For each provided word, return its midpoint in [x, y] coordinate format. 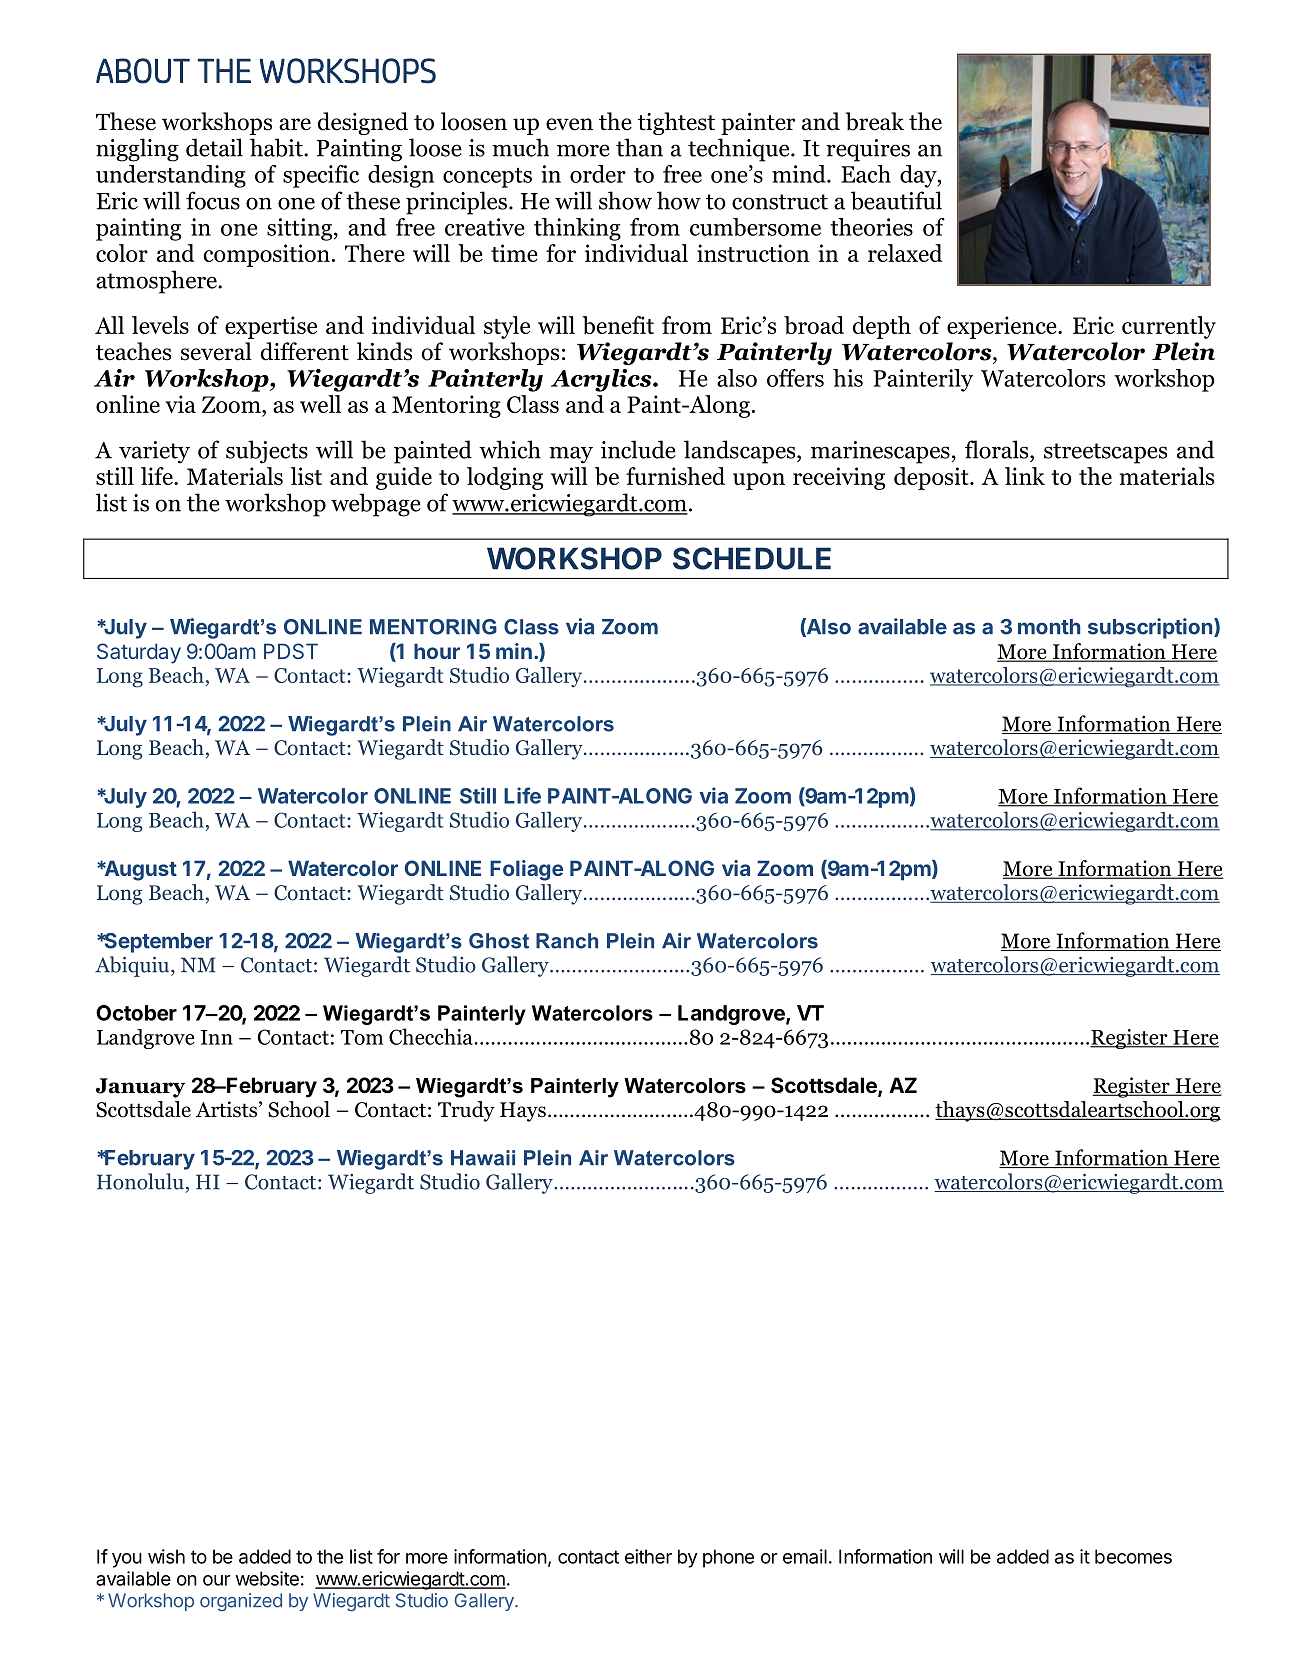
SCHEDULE [752, 558]
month [1049, 627]
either [648, 1556]
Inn [217, 1037]
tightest [676, 123]
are [295, 124]
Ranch [567, 941]
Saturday [139, 653]
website [267, 1578]
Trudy [466, 1111]
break [875, 121]
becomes [1133, 1556]
